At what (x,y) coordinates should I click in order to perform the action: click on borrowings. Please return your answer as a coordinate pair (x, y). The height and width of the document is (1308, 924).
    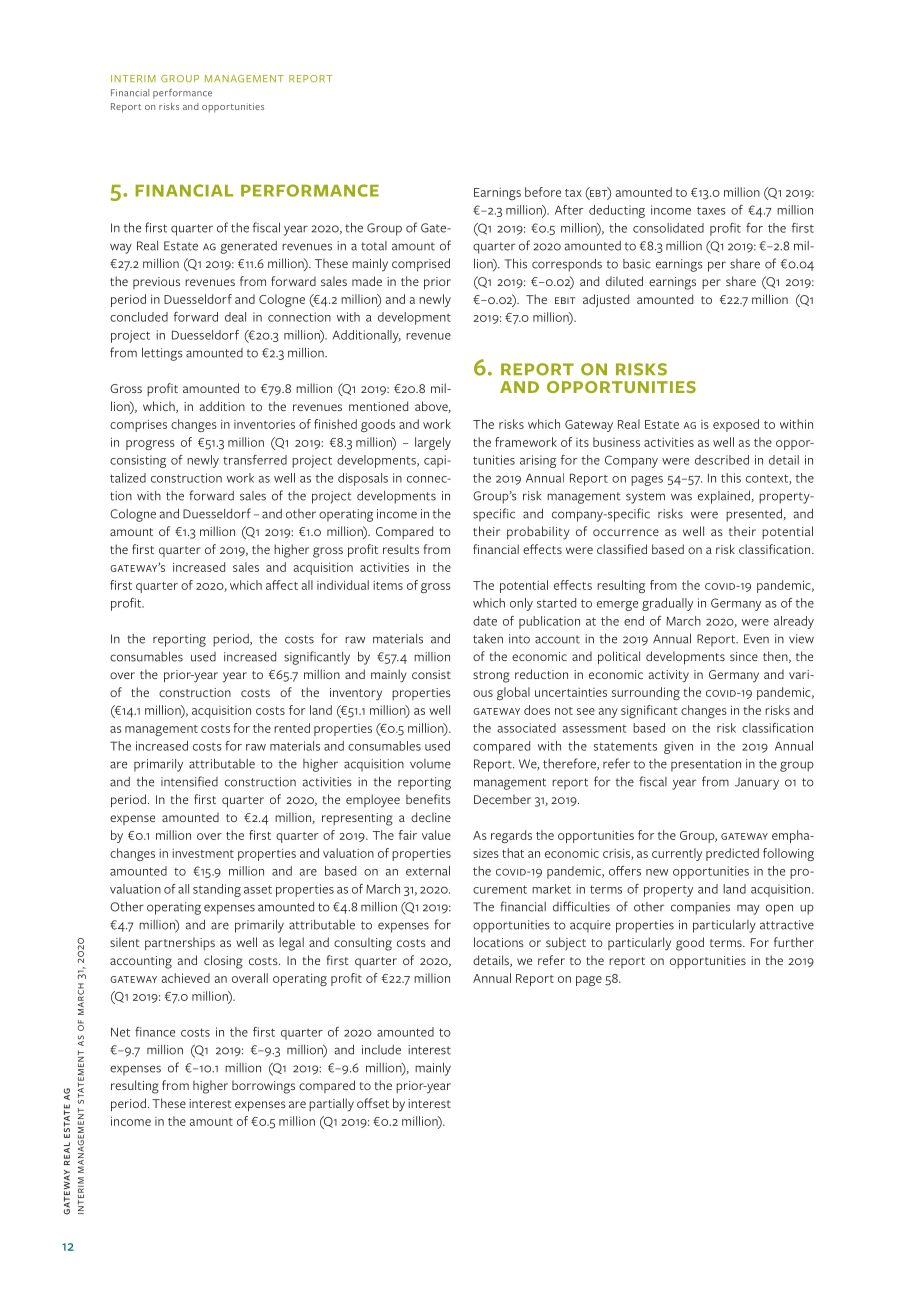
    Looking at the image, I should click on (263, 1087).
